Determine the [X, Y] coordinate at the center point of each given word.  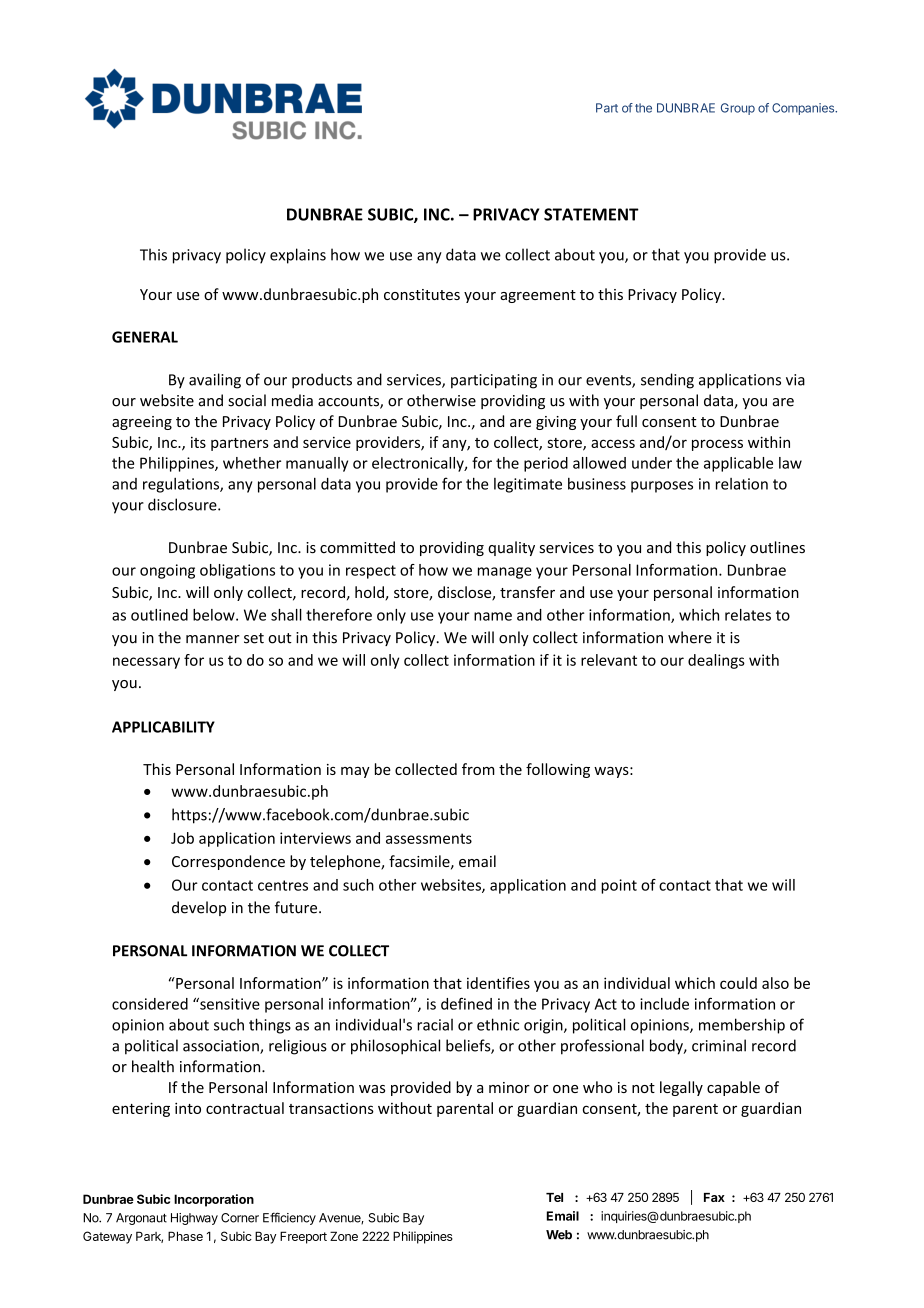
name [493, 616]
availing [215, 381]
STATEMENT [591, 214]
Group [738, 109]
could [738, 983]
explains [298, 256]
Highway [194, 1219]
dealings [716, 661]
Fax [714, 1197]
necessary [146, 663]
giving [556, 423]
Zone [344, 1236]
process [717, 445]
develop [199, 908]
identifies [498, 983]
